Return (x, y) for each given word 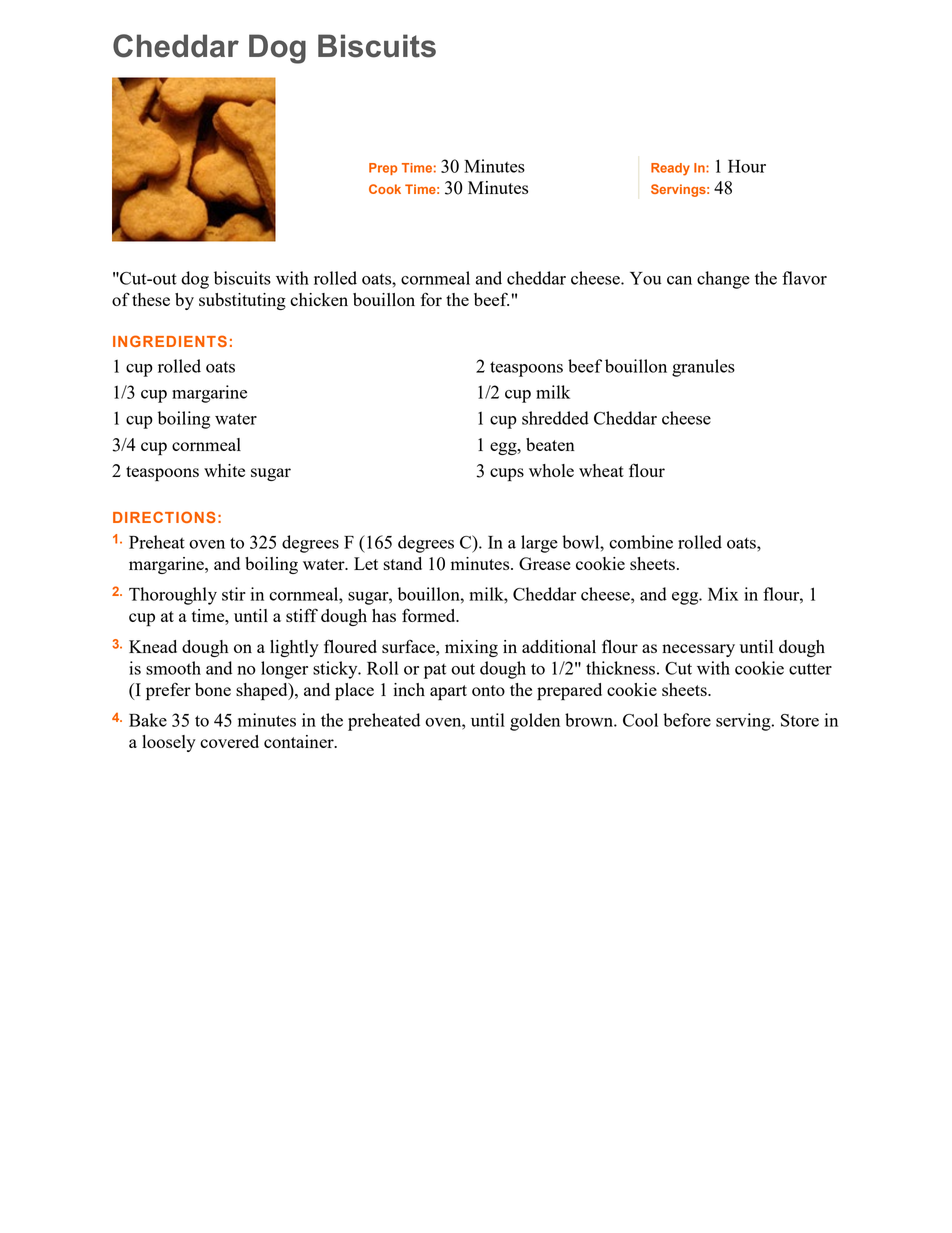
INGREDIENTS (170, 341)
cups (507, 475)
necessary (698, 650)
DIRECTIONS (164, 517)
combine (641, 542)
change (723, 280)
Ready (670, 169)
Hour (747, 166)
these (151, 299)
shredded (555, 418)
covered (229, 741)
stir (234, 594)
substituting (242, 301)
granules (703, 368)
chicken (319, 299)
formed (430, 615)
